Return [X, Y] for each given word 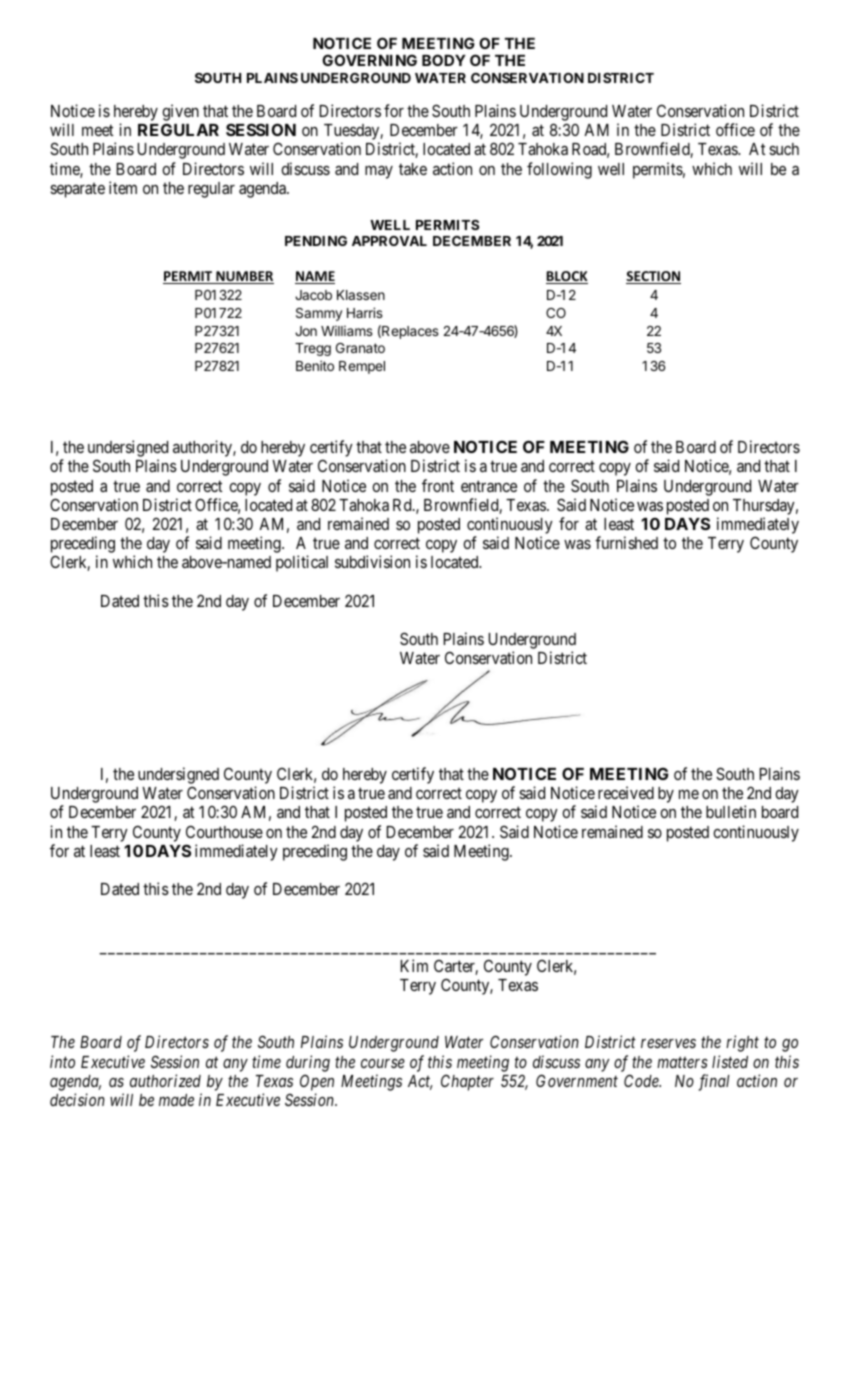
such [784, 149]
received [626, 792]
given [180, 114]
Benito [315, 365]
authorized [165, 1080]
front [438, 485]
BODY [444, 60]
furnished [626, 542]
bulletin [731, 811]
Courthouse [224, 831]
